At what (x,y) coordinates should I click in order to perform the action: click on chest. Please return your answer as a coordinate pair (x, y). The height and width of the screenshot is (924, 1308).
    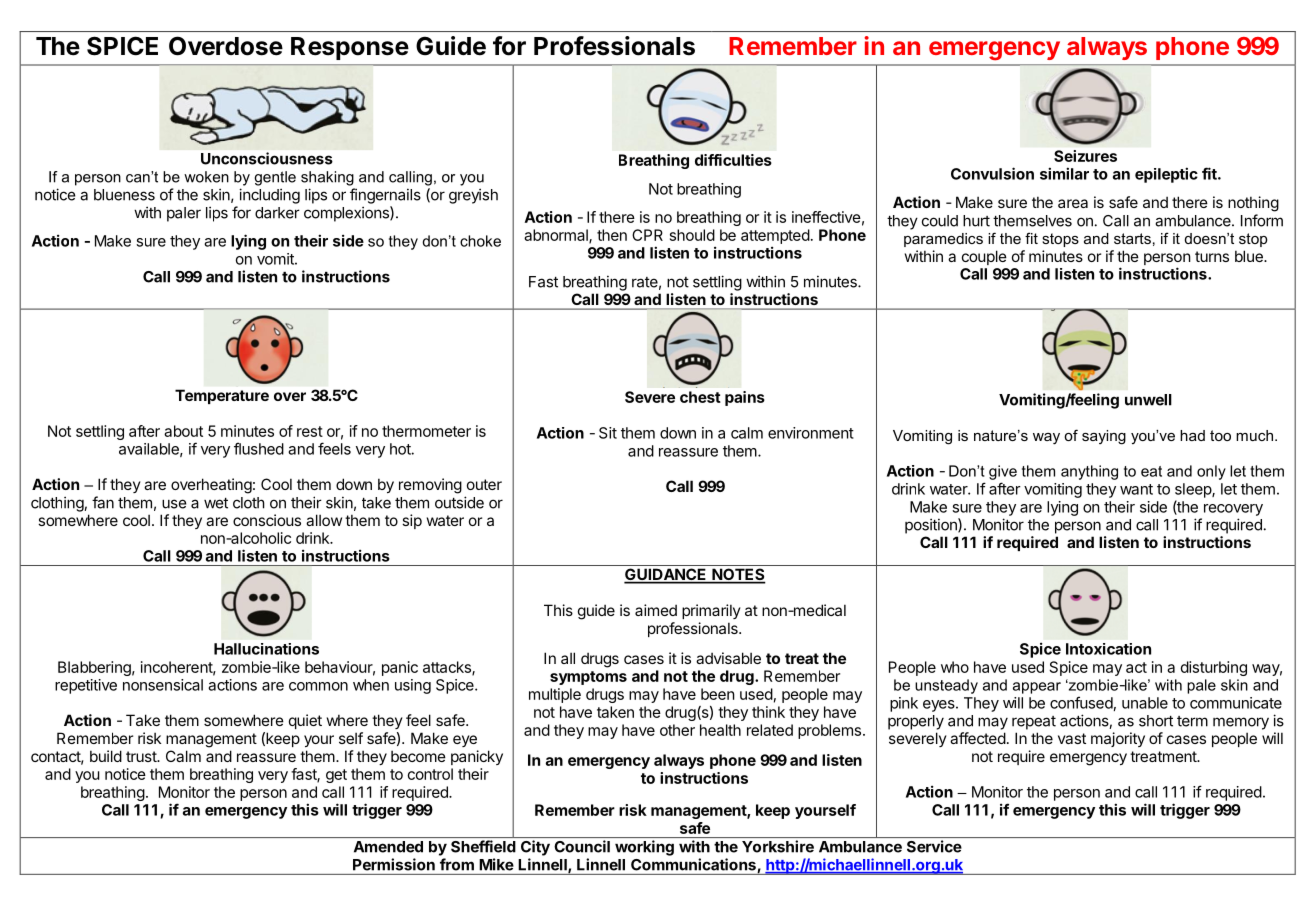
    Looking at the image, I should click on (700, 397).
